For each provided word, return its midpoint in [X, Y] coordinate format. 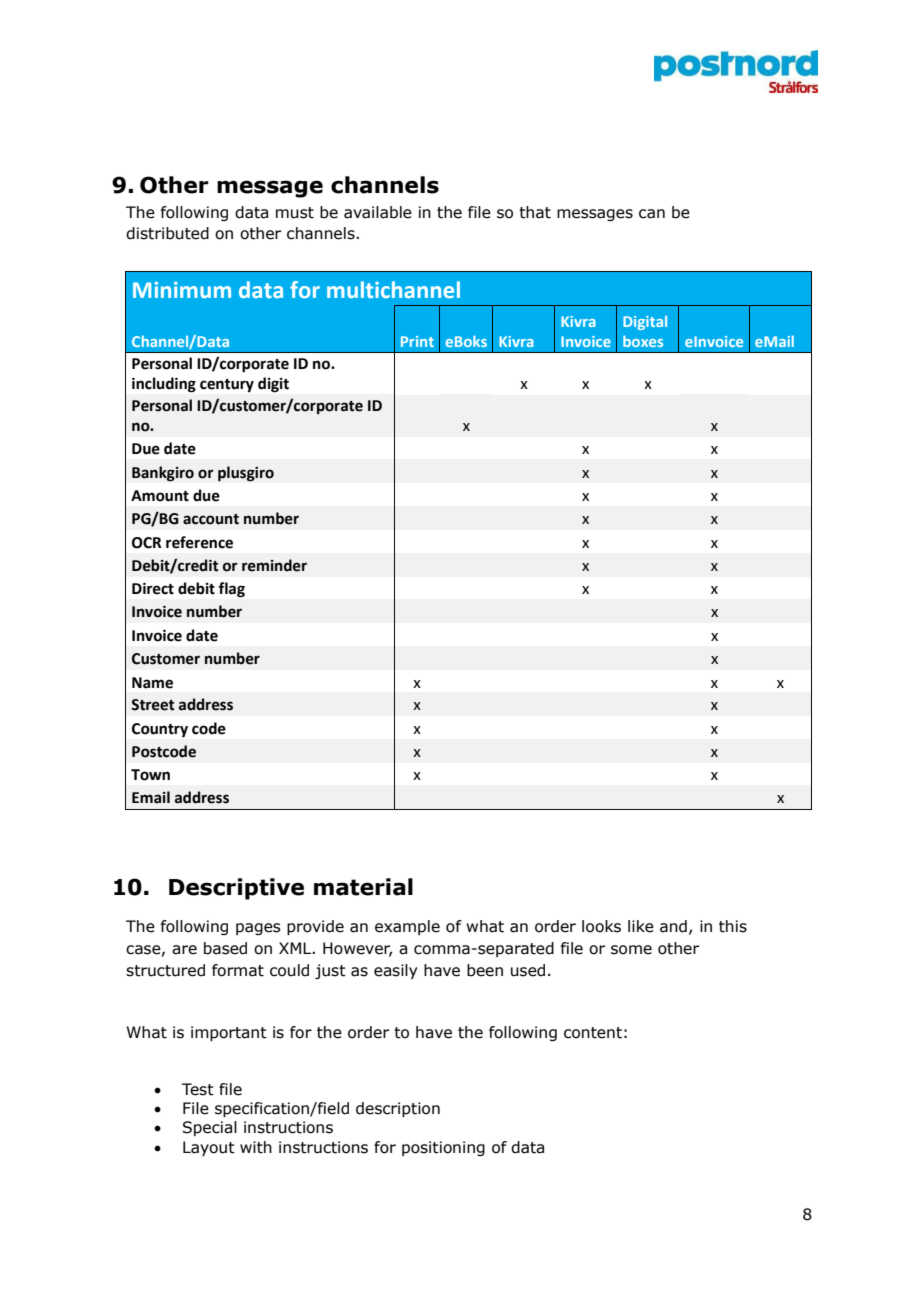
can [652, 214]
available [378, 212]
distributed [167, 233]
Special [210, 1128]
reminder [274, 565]
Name [152, 683]
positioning [443, 1148]
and [673, 926]
